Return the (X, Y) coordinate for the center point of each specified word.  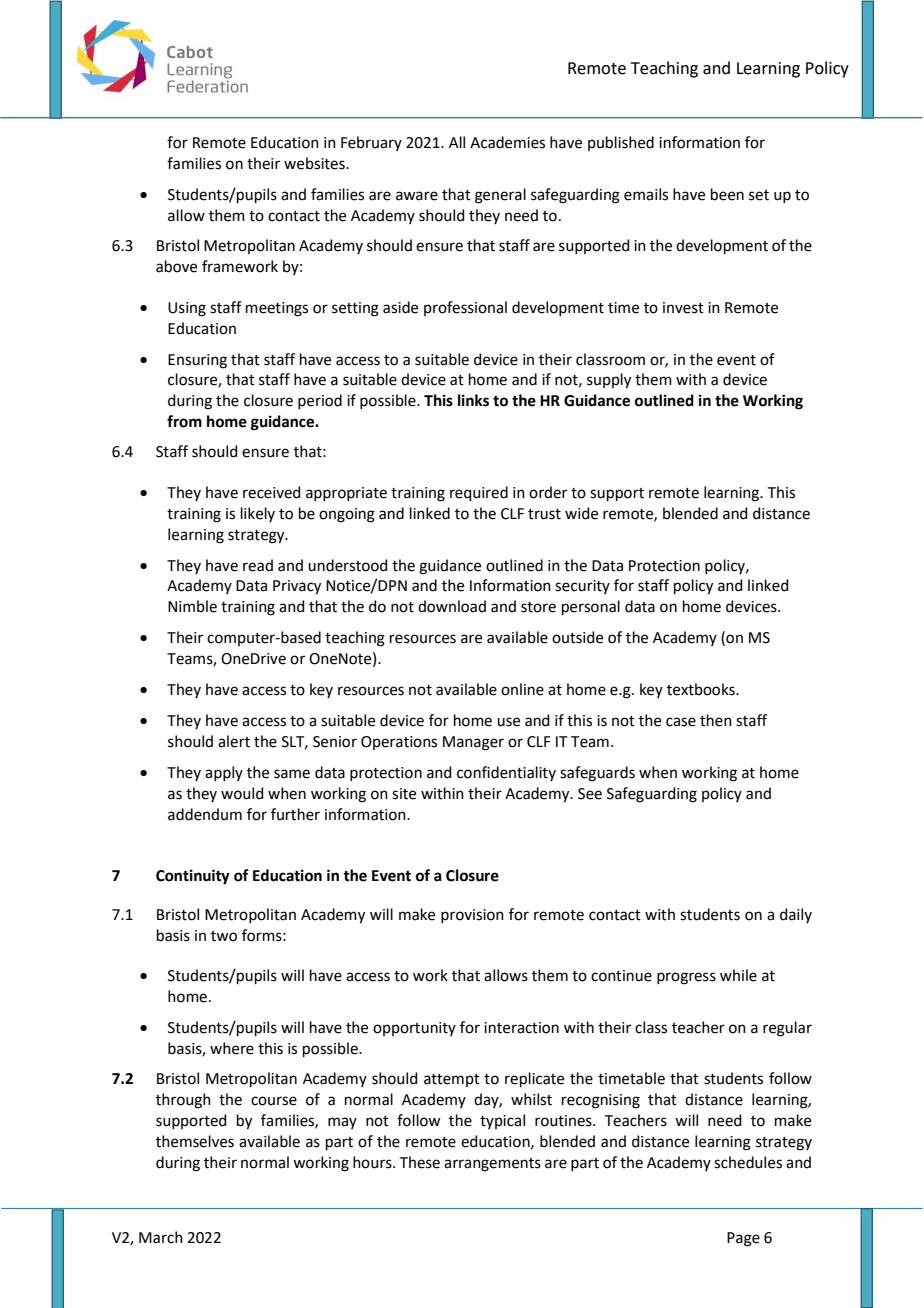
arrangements (492, 1165)
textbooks (702, 689)
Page (743, 1239)
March (161, 1237)
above (176, 266)
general (500, 196)
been (727, 194)
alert (234, 741)
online (522, 689)
